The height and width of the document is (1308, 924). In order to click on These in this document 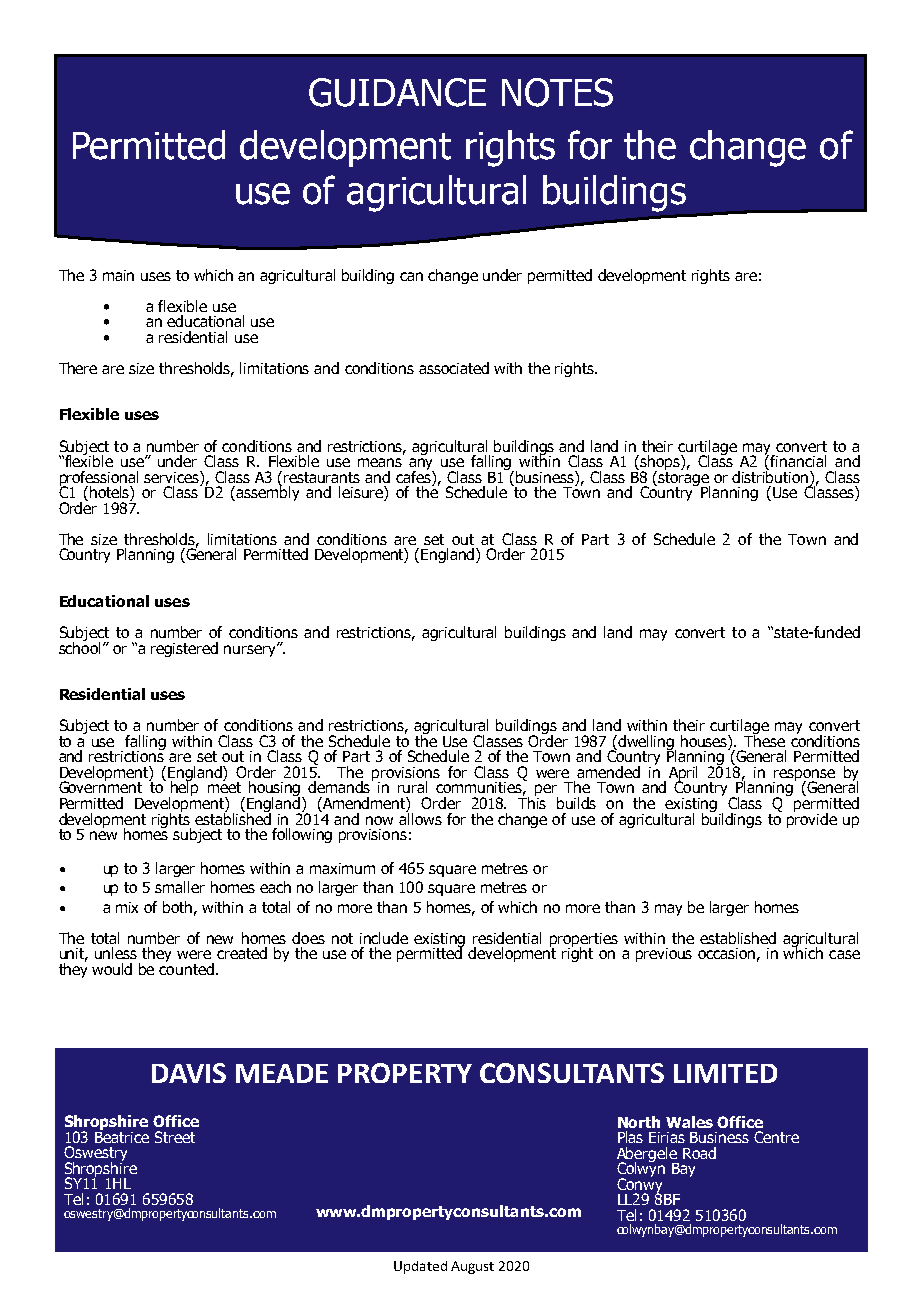, I will do `click(764, 739)`.
